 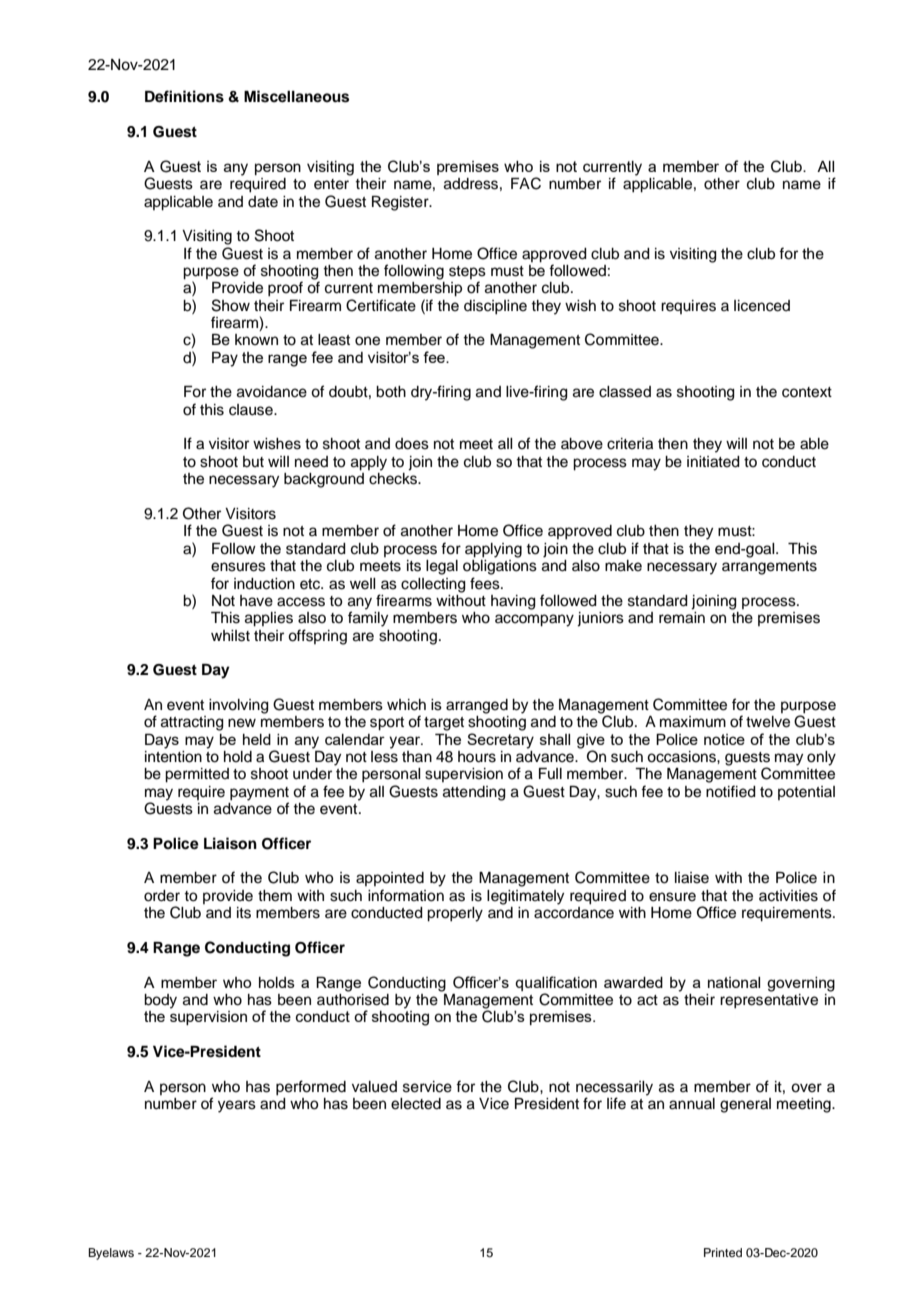 What do you see at coordinates (713, 462) in the screenshot?
I see `initiated` at bounding box center [713, 462].
